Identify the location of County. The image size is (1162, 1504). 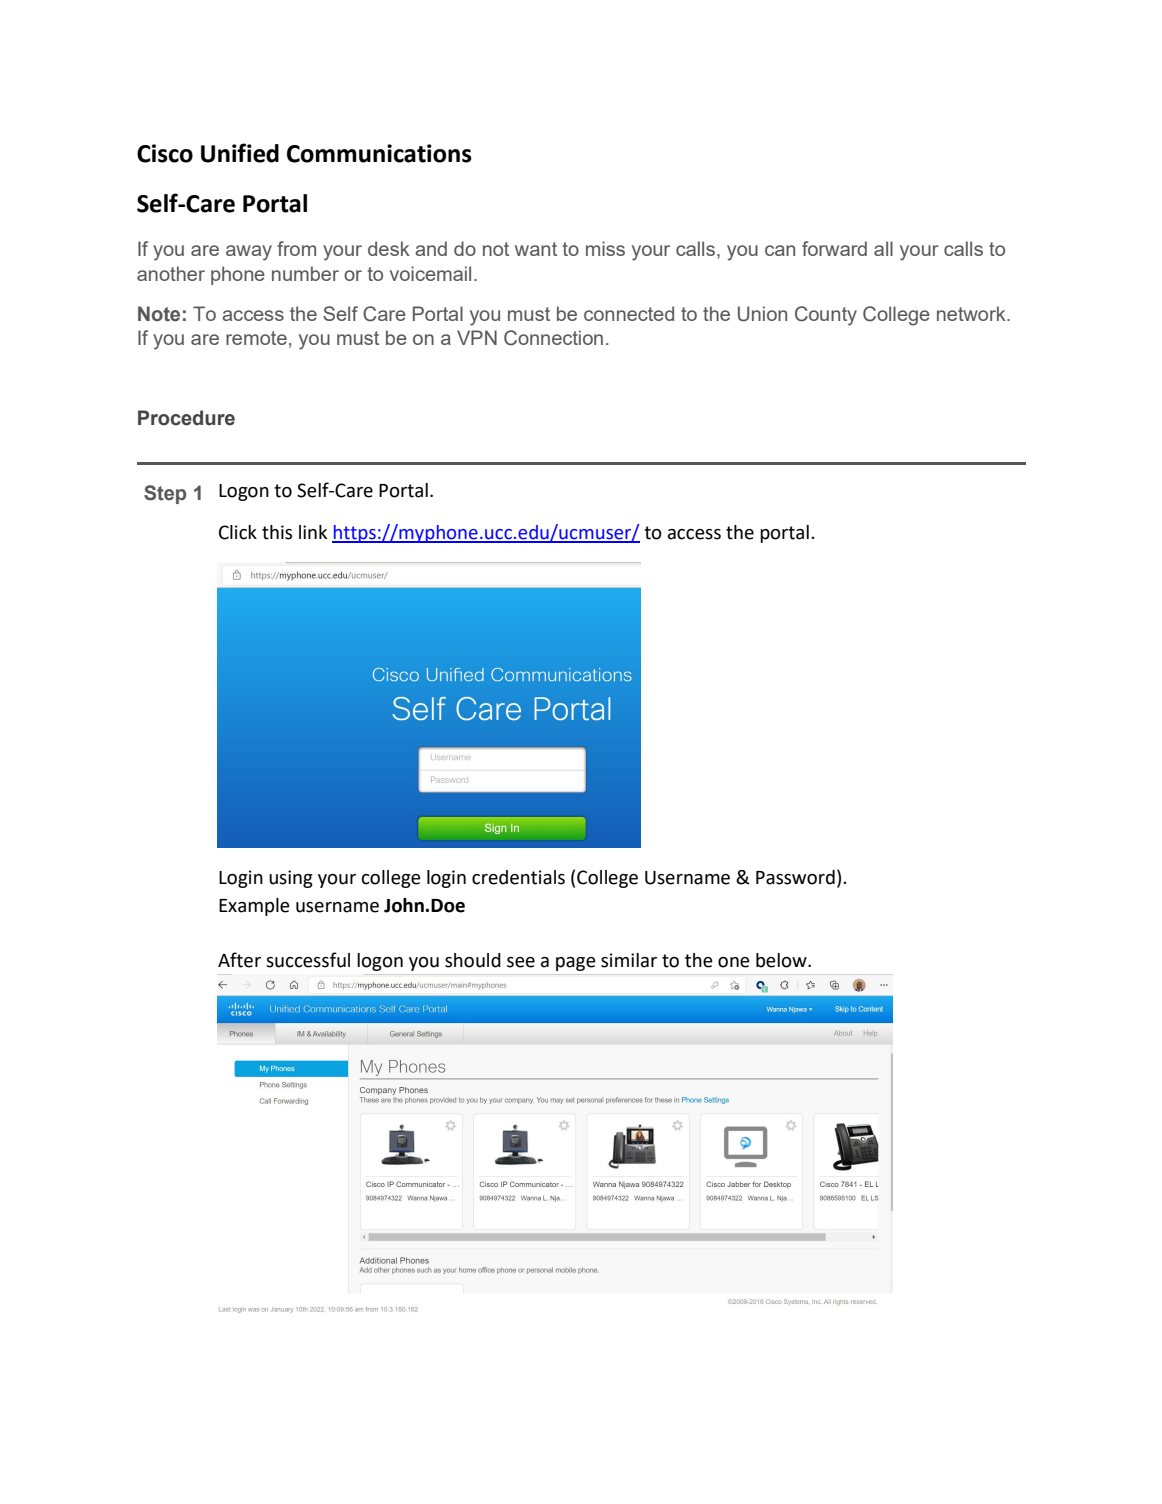
(826, 316).
